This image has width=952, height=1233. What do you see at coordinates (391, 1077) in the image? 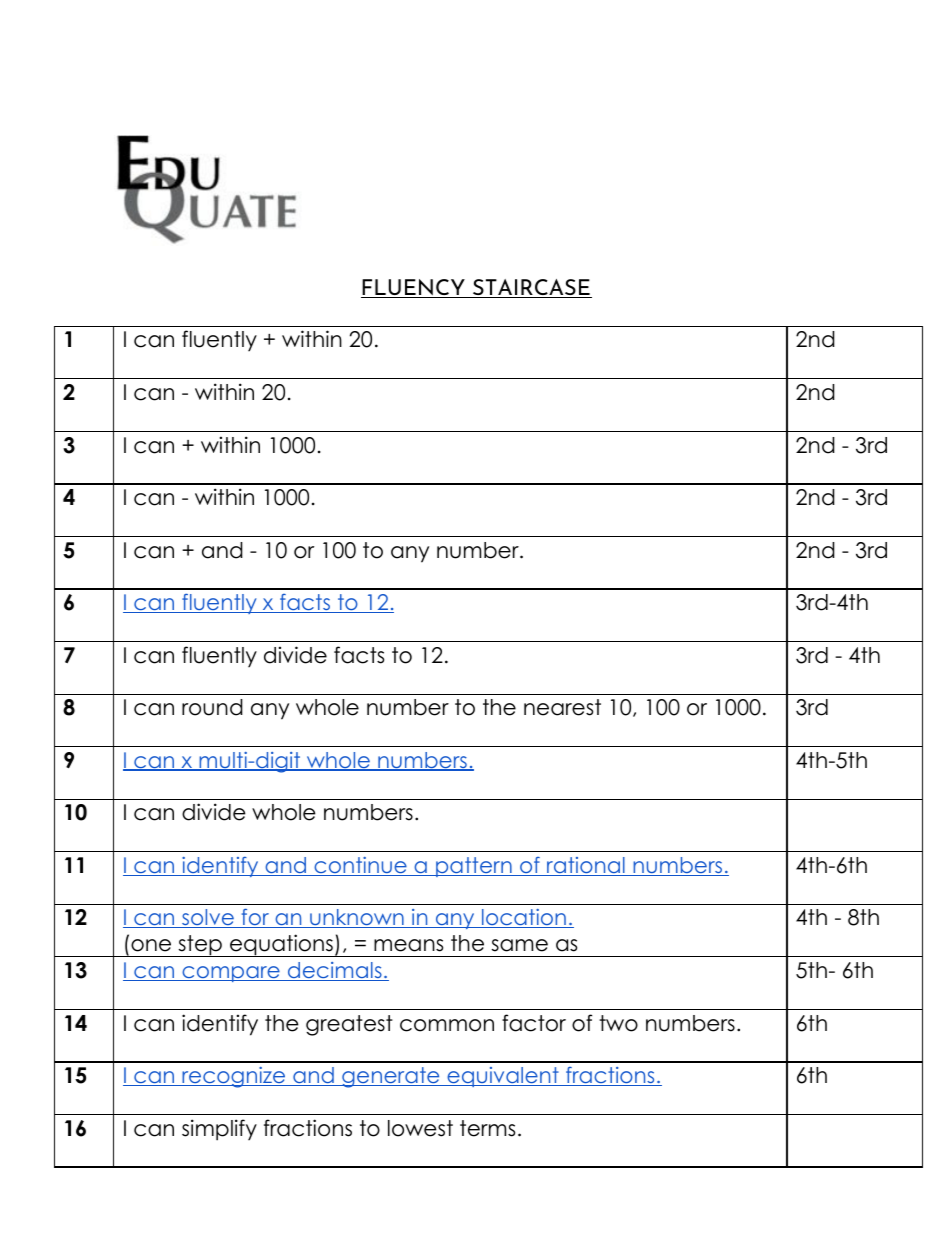
I see `generate` at bounding box center [391, 1077].
